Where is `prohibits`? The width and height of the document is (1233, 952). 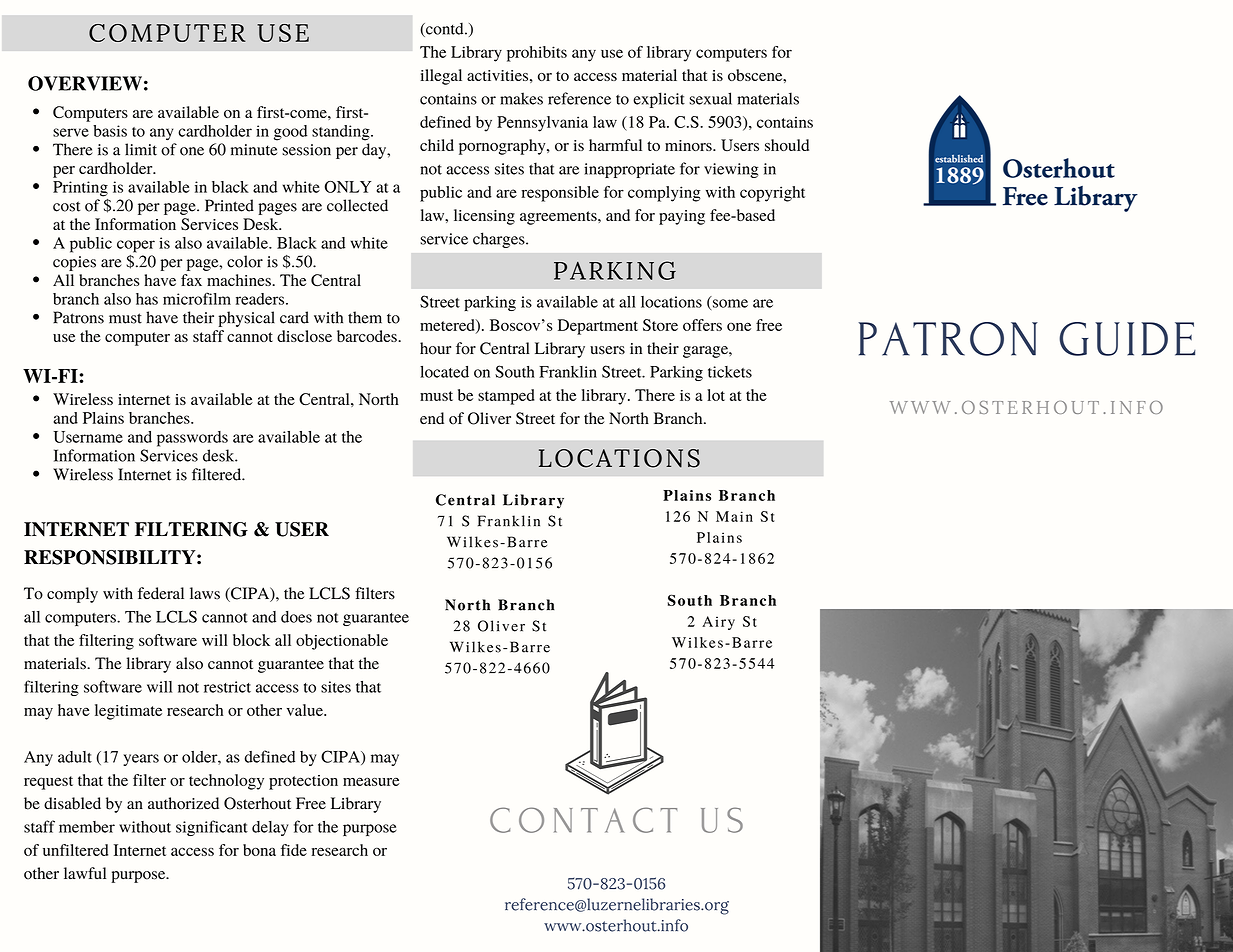 prohibits is located at coordinates (537, 54).
